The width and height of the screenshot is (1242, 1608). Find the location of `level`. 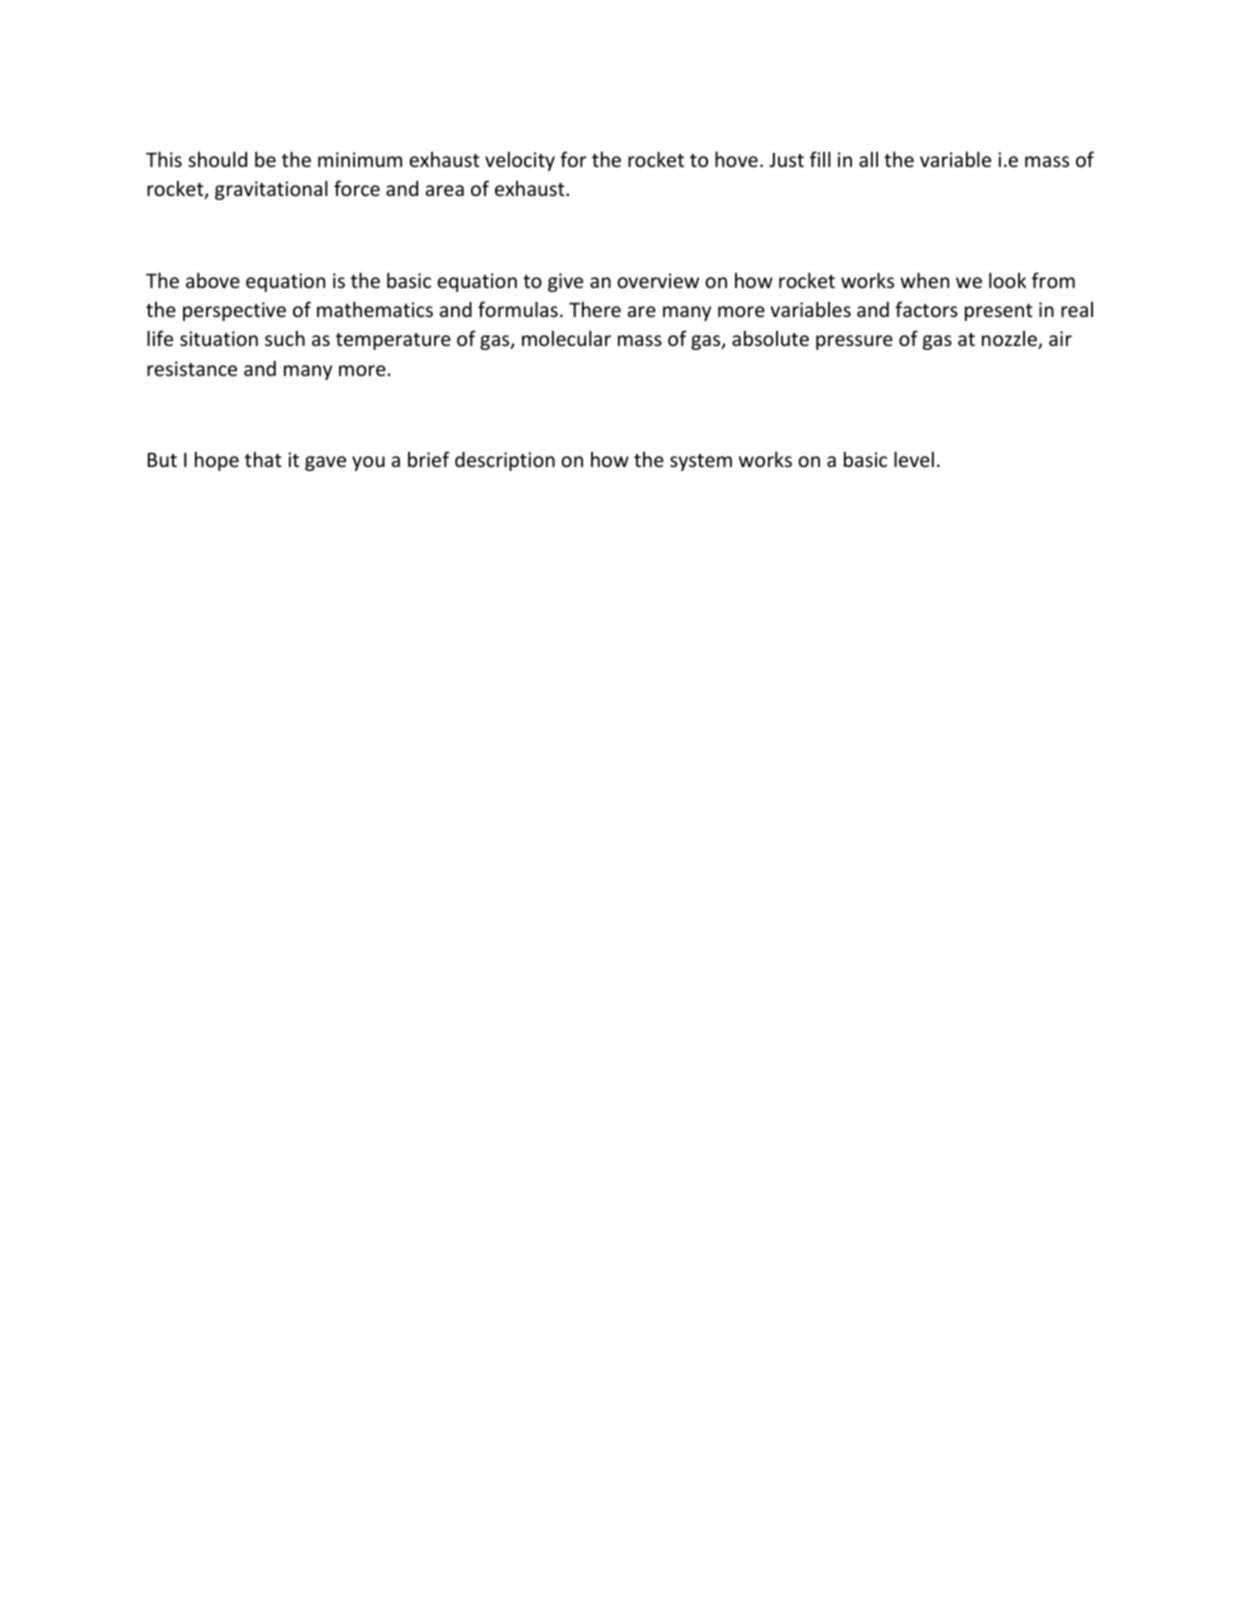

level is located at coordinates (914, 459).
